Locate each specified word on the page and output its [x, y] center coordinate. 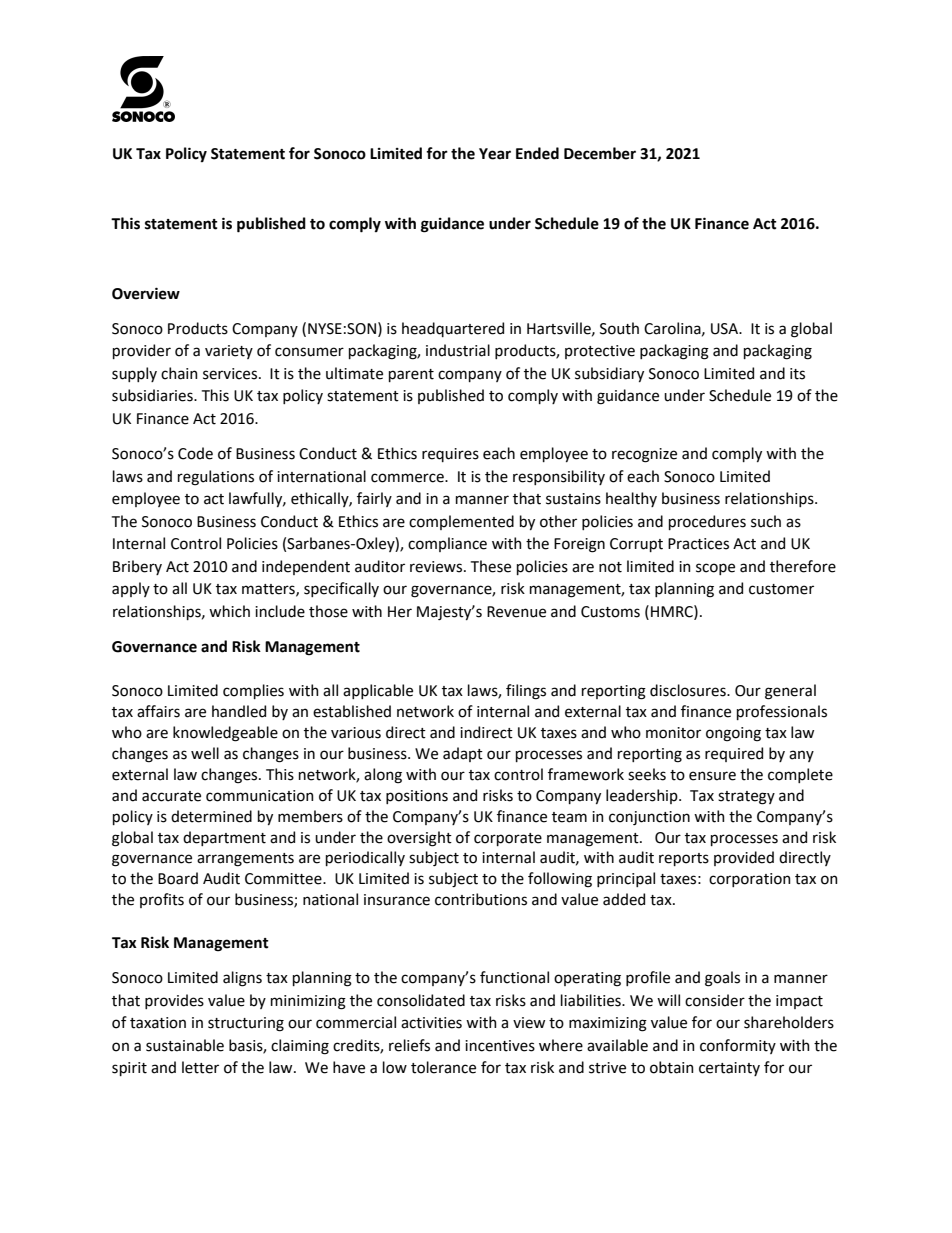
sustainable [185, 1045]
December [600, 153]
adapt [463, 754]
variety [229, 352]
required [734, 754]
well [205, 753]
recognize [644, 455]
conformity [738, 1046]
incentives [500, 1046]
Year [495, 154]
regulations [216, 478]
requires [450, 455]
